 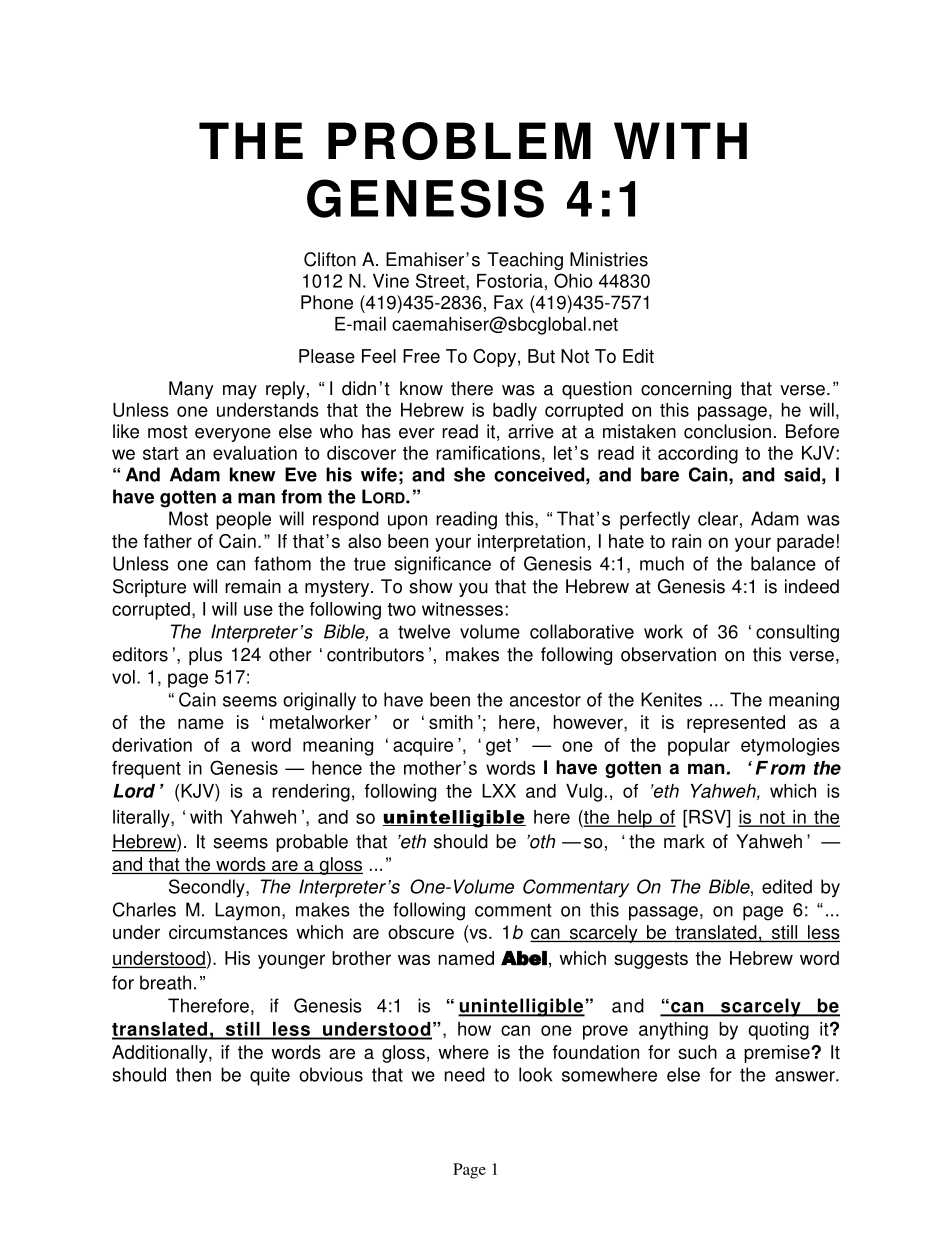 I want to click on Clifton, so click(x=330, y=259).
